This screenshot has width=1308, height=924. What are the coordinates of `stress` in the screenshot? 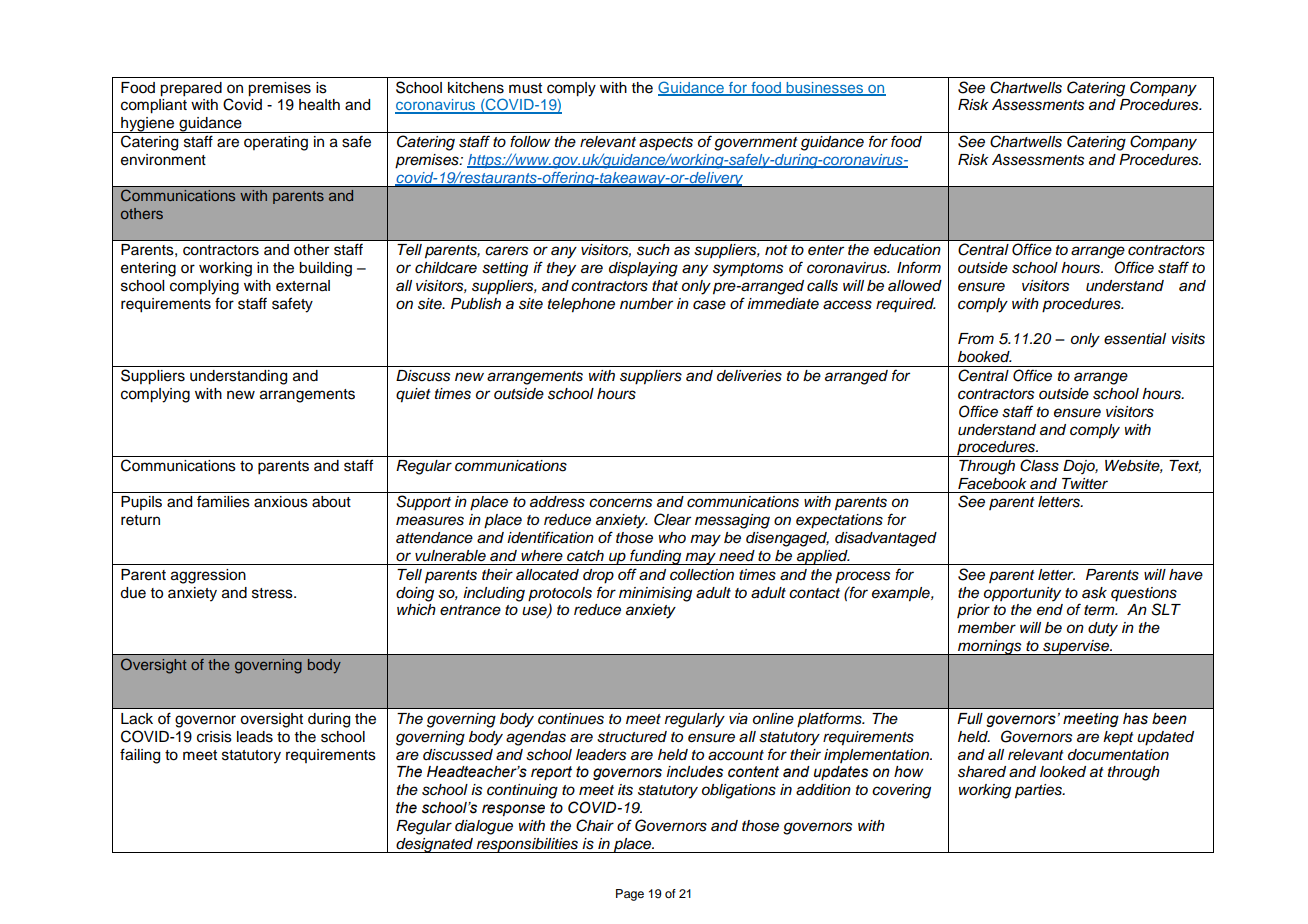 It's located at (273, 593).
